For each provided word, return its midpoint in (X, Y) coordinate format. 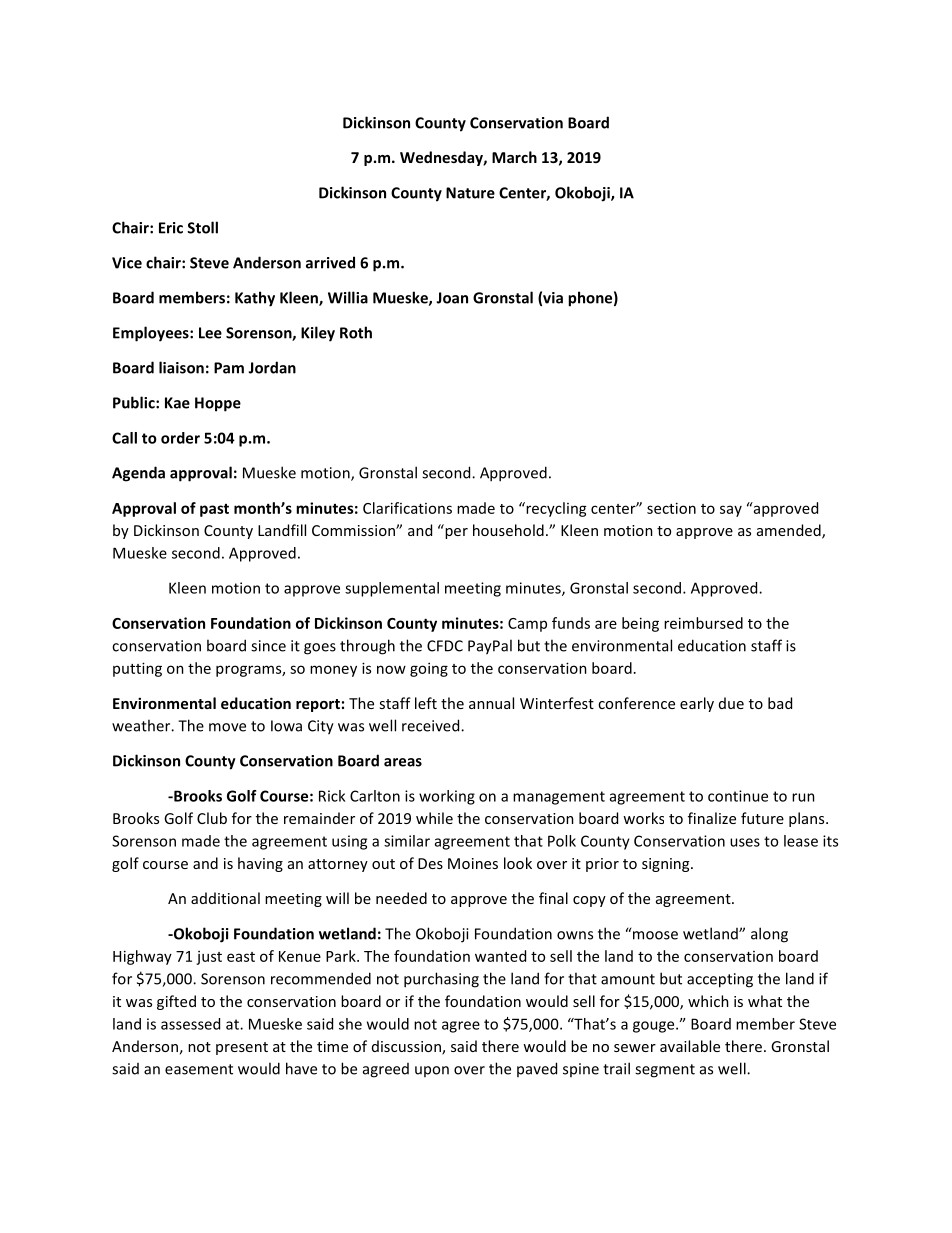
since (268, 646)
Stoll (202, 227)
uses (745, 842)
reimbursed (703, 623)
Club (212, 818)
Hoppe (218, 404)
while (434, 818)
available (690, 1046)
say (731, 511)
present (242, 1048)
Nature (470, 193)
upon (432, 1071)
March (514, 157)
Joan (452, 298)
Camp (527, 625)
